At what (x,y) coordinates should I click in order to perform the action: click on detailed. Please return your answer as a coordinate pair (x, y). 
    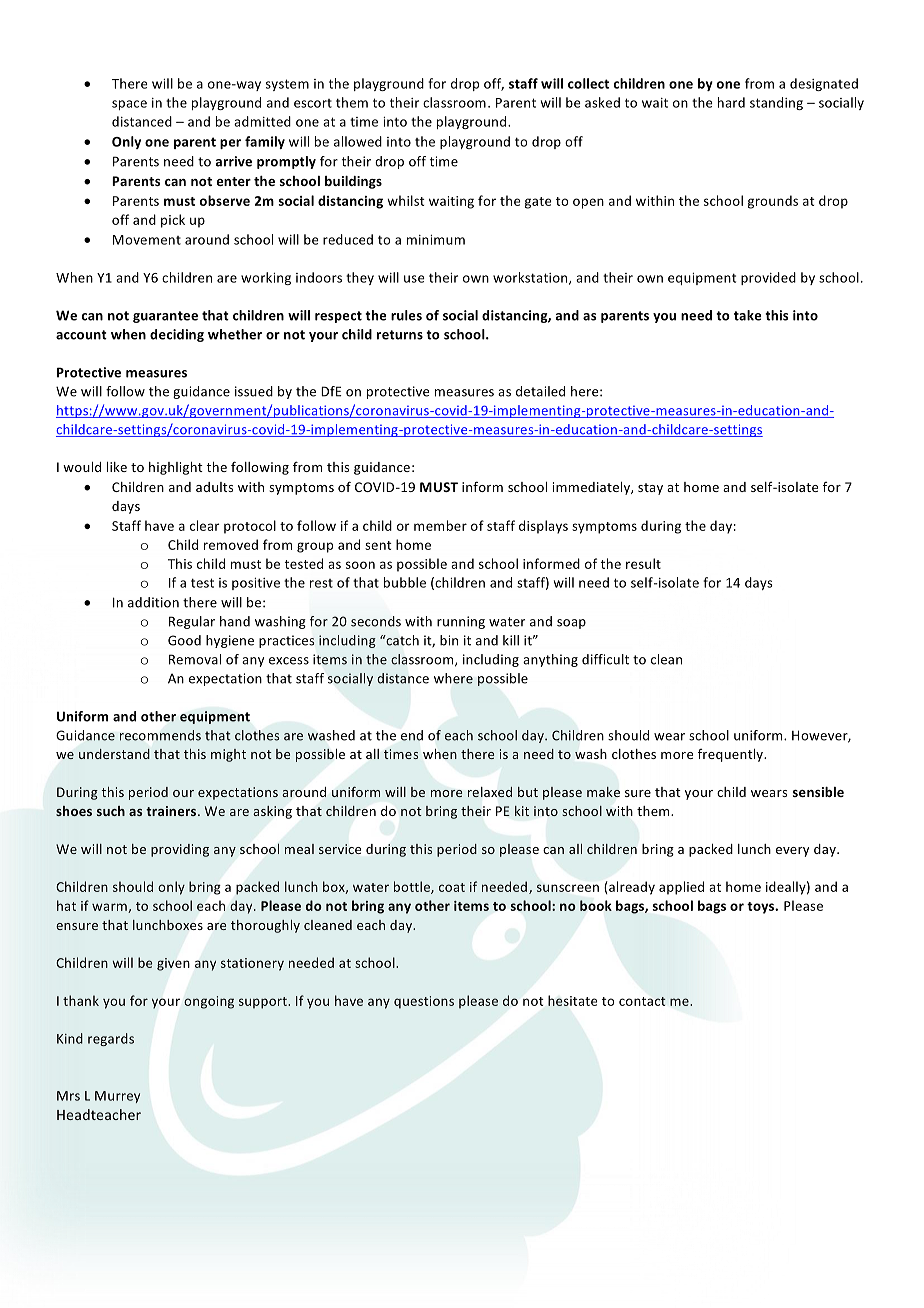
    Looking at the image, I should click on (540, 391).
